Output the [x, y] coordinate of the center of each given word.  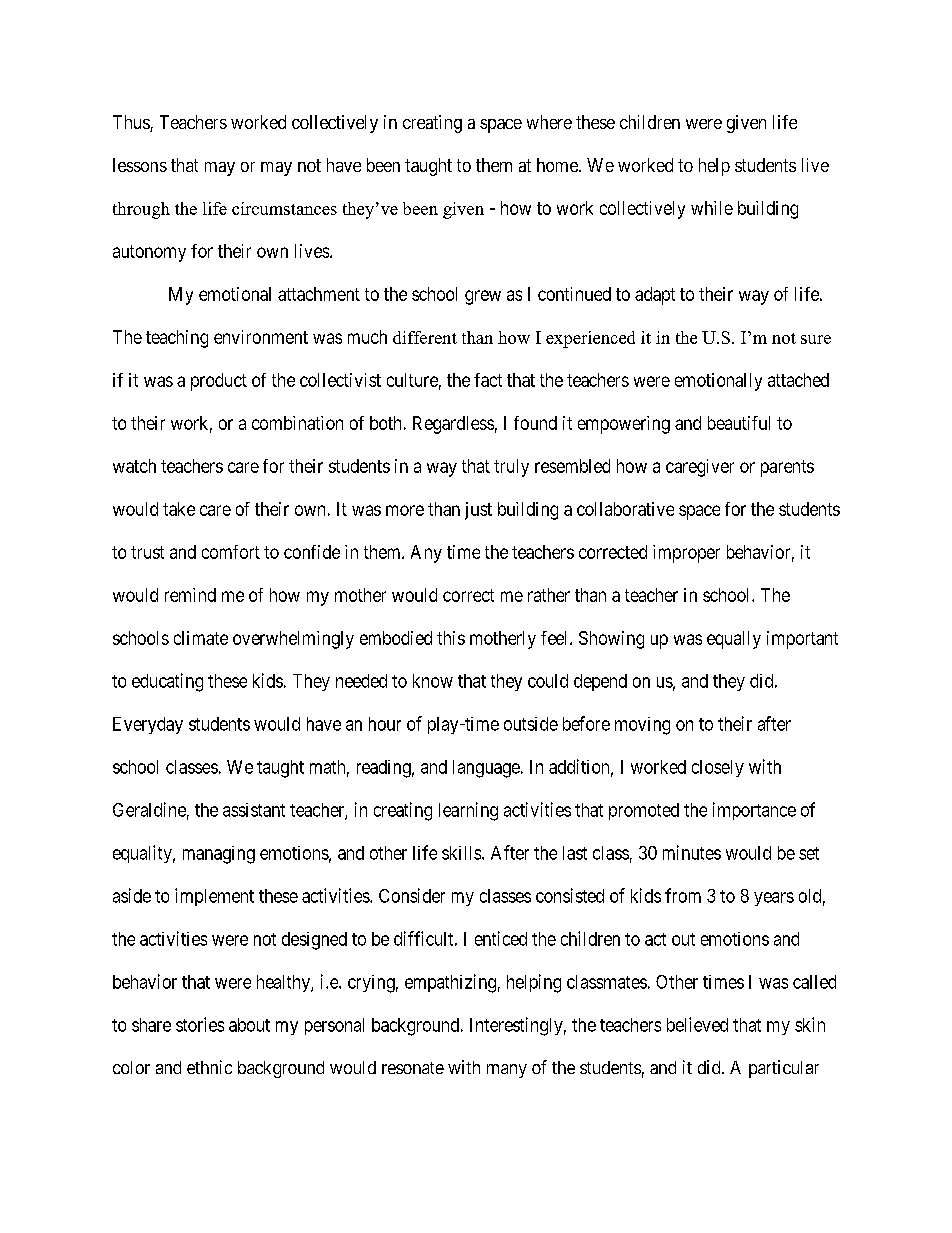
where [549, 122]
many [507, 1071]
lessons [140, 165]
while [712, 208]
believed [697, 1024]
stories [200, 1024]
